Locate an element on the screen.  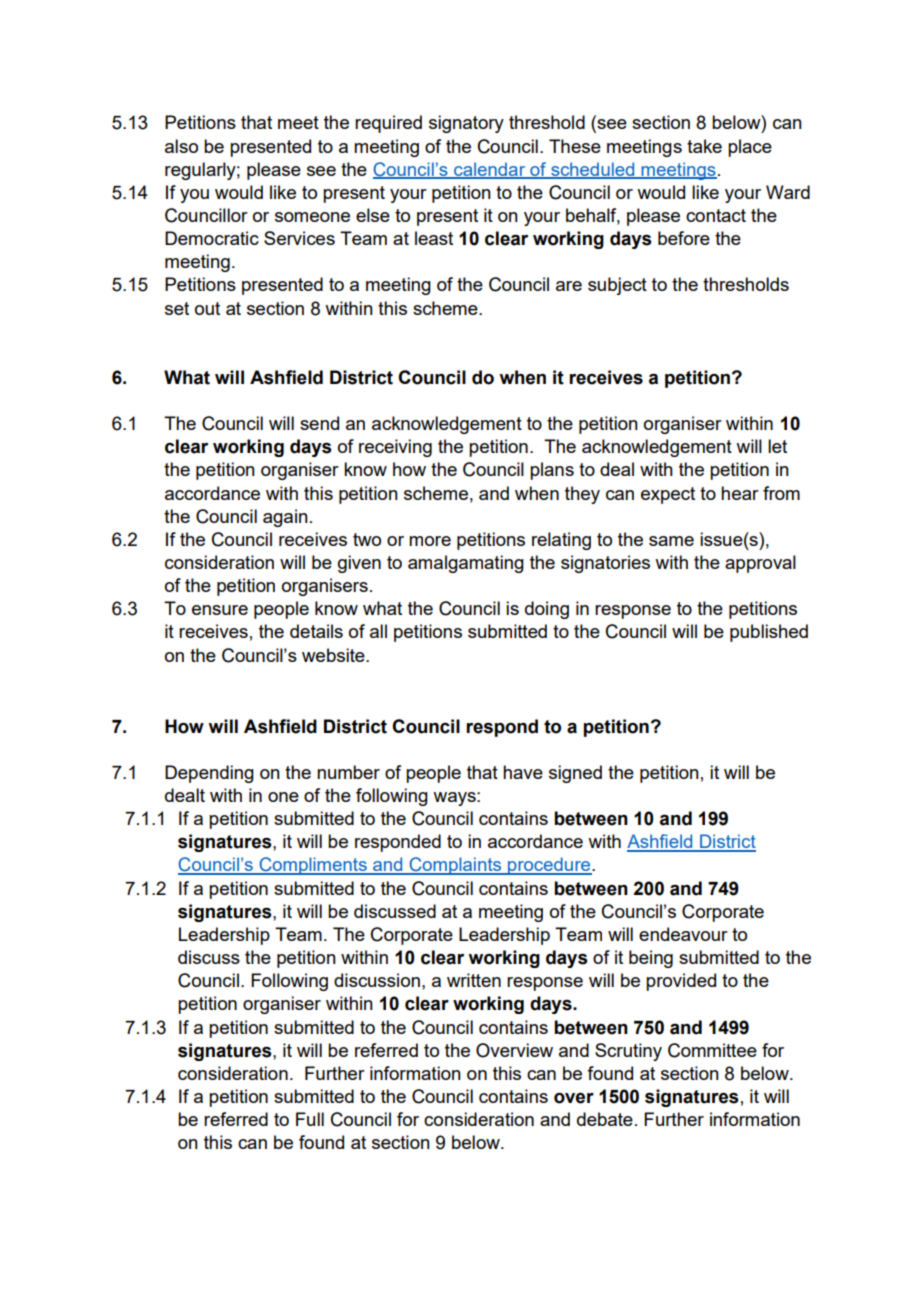
signatory is located at coordinates (466, 124).
